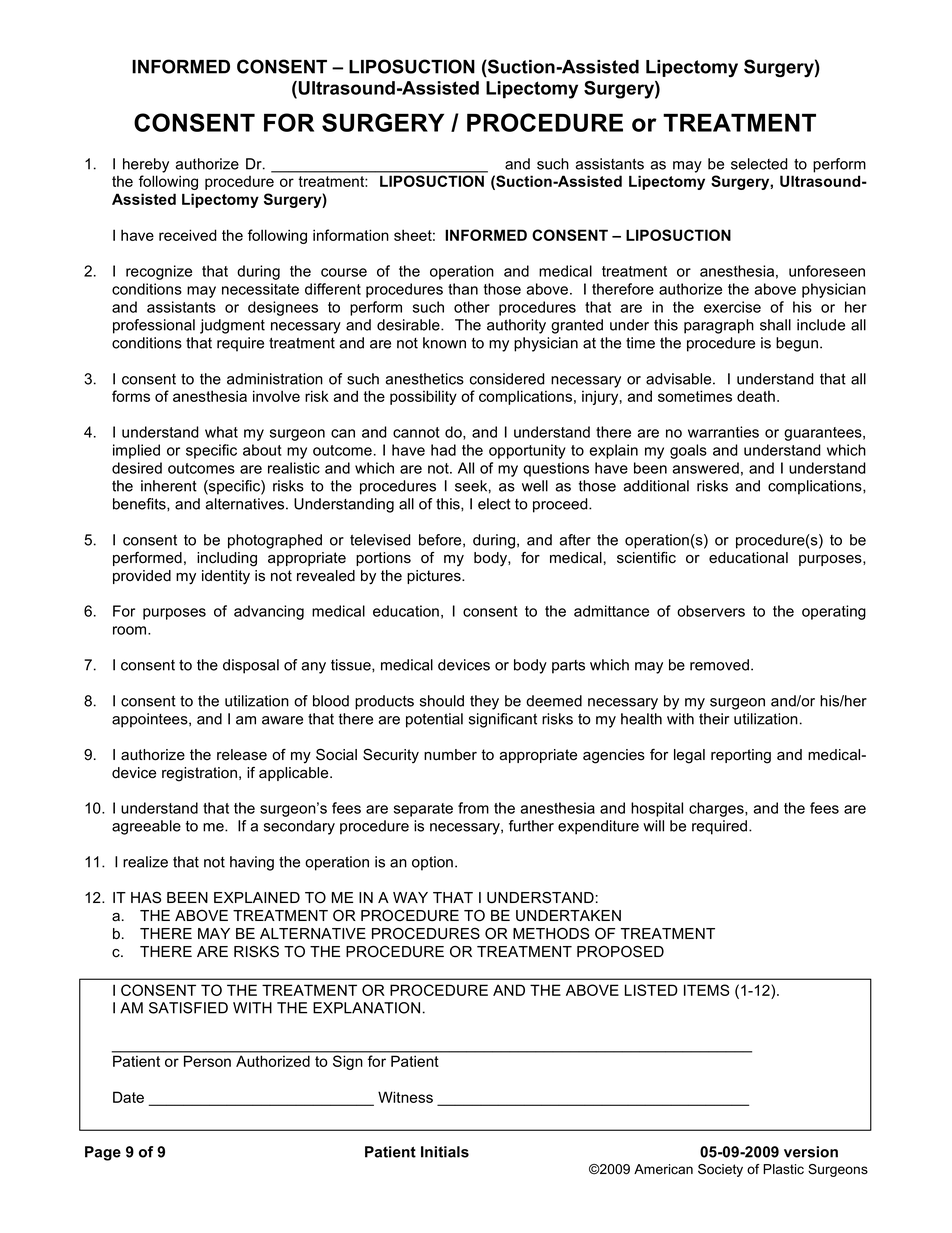  What do you see at coordinates (827, 271) in the document?
I see `unforeseen` at bounding box center [827, 271].
